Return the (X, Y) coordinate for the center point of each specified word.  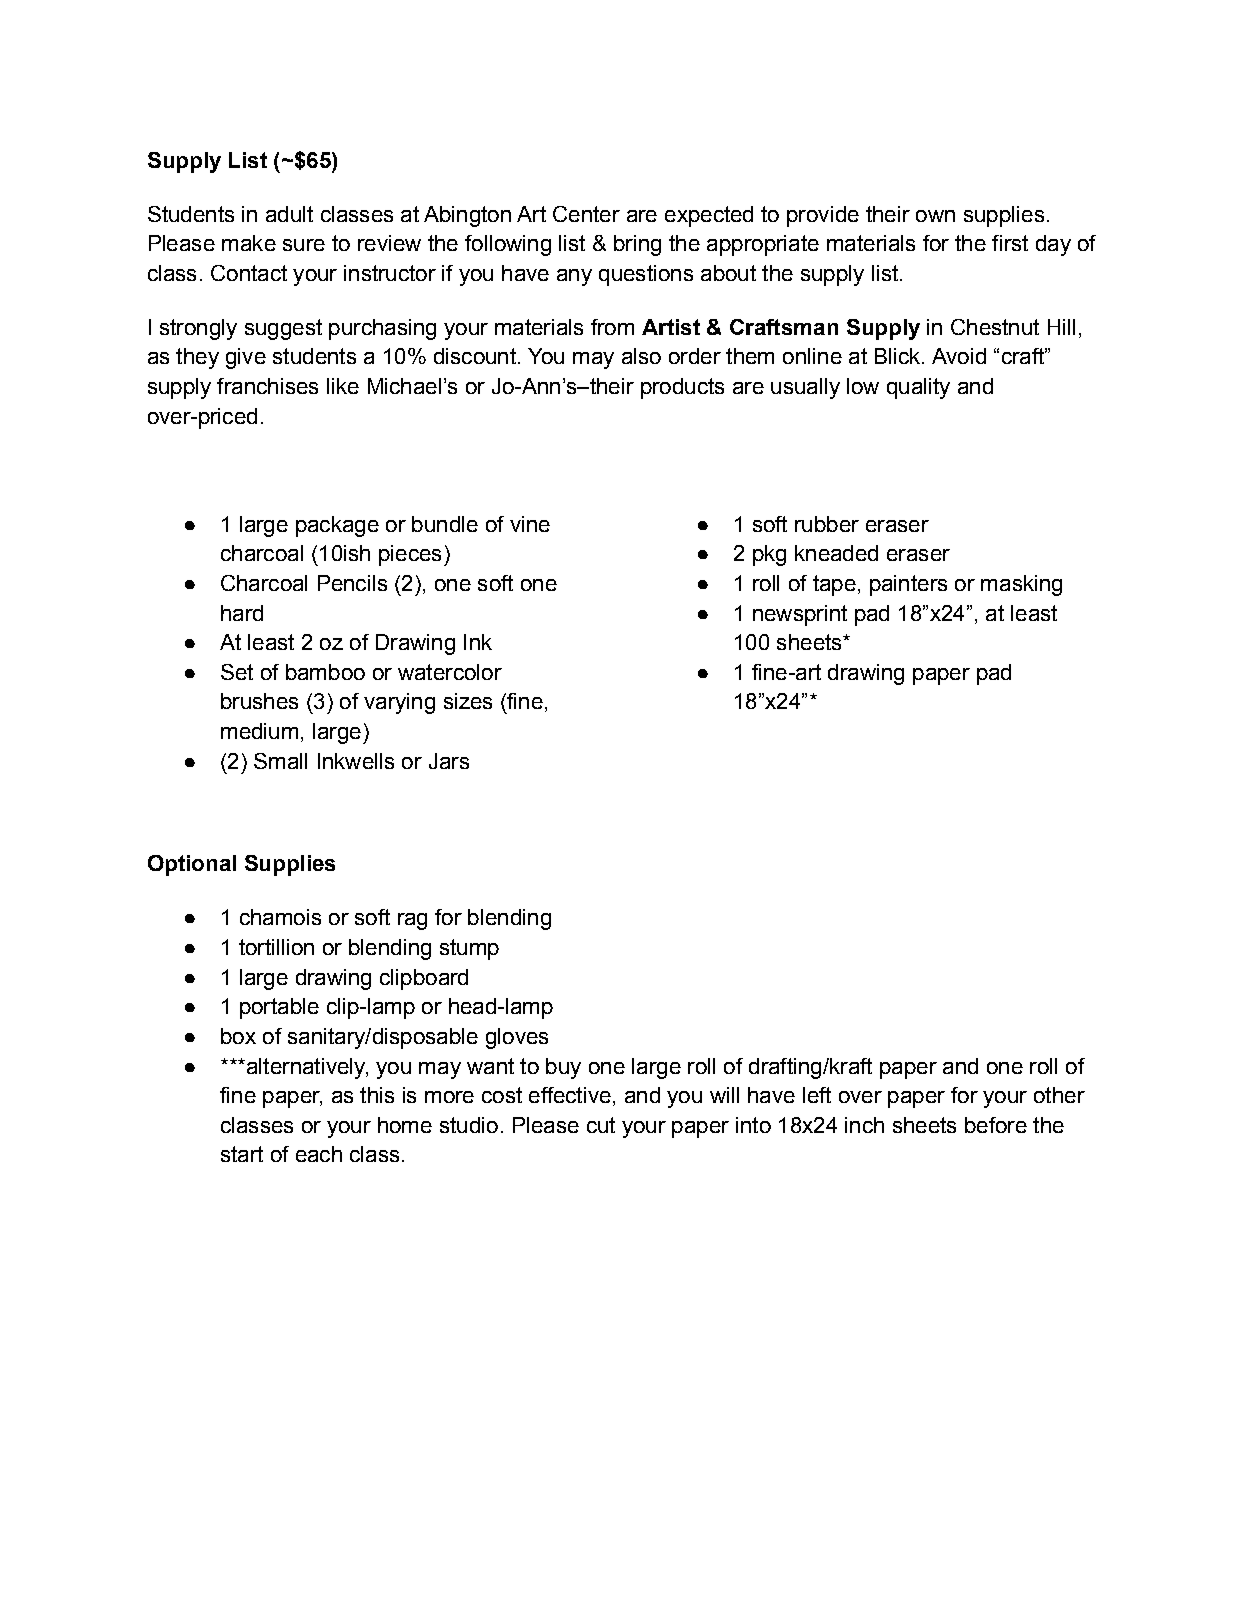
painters (908, 585)
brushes (259, 701)
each (319, 1154)
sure (304, 245)
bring (637, 245)
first (1010, 243)
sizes (468, 701)
